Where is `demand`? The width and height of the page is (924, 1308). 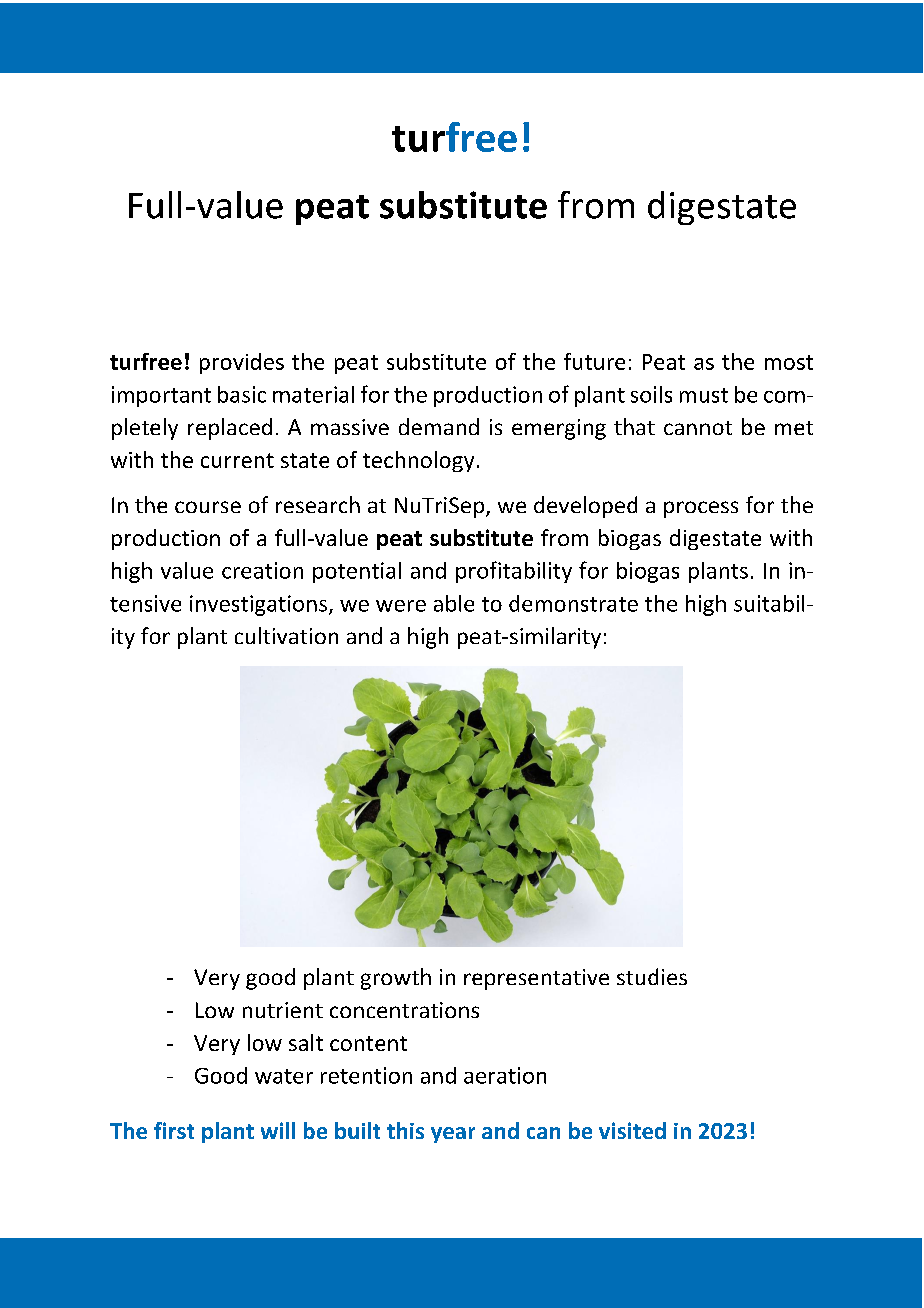
demand is located at coordinates (439, 426).
